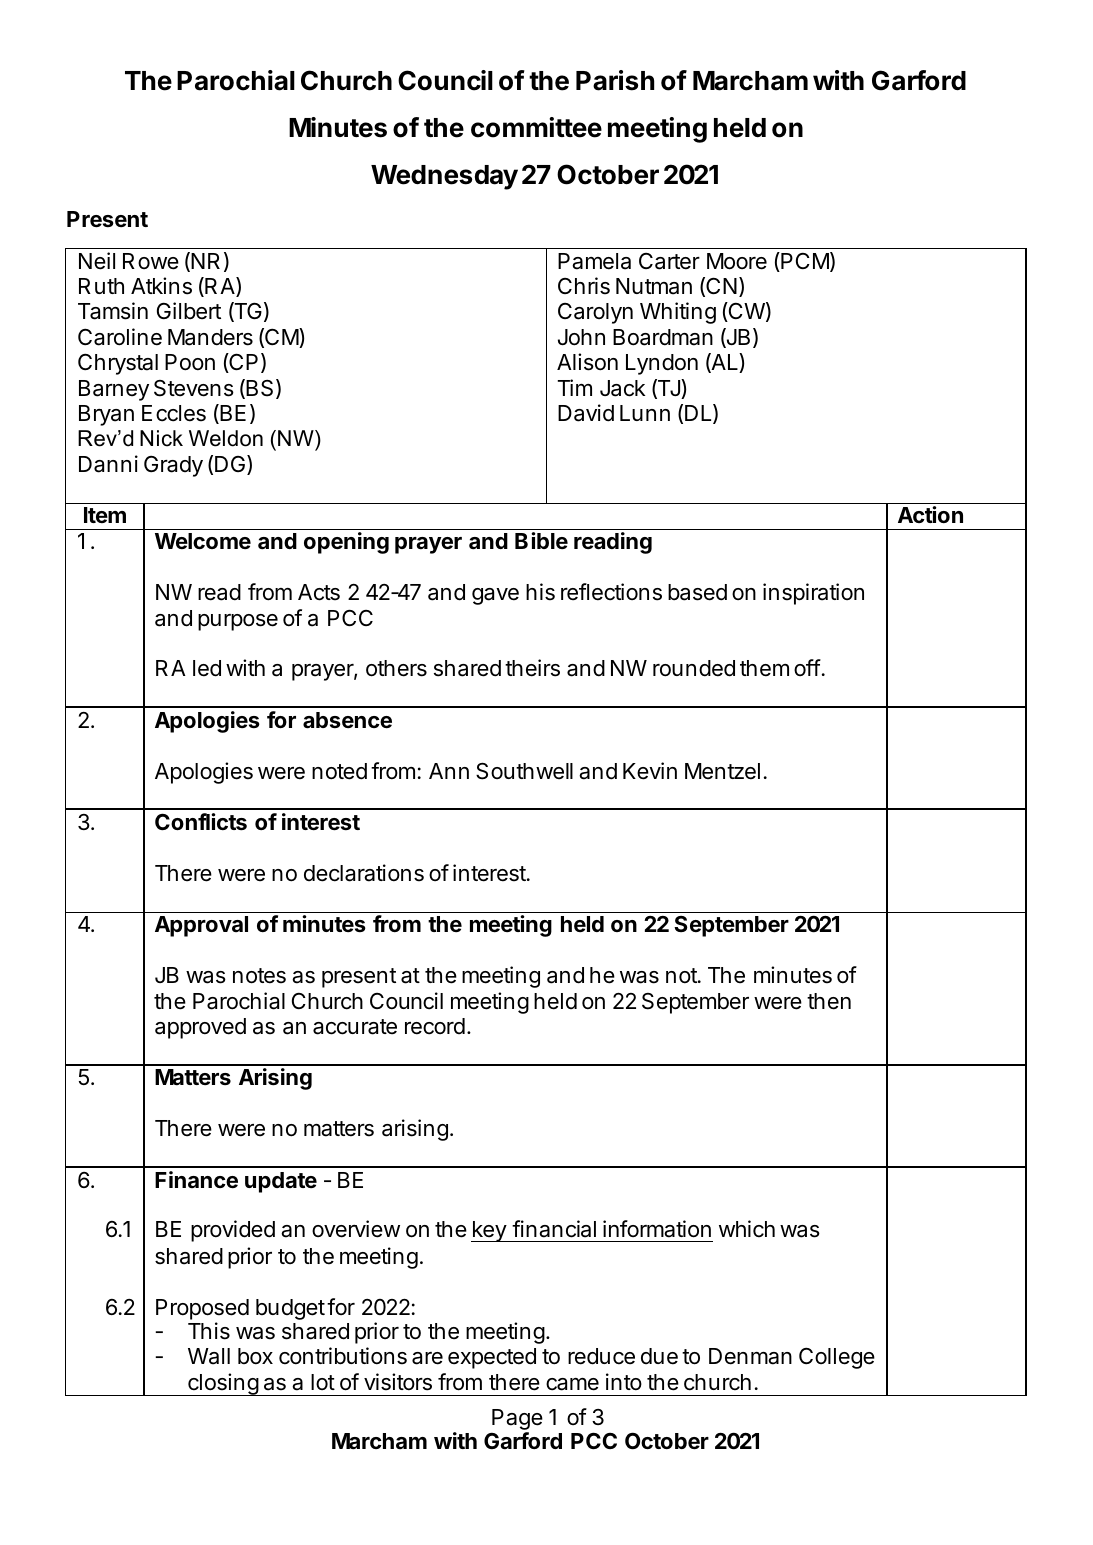 This image has height=1545, width=1093. I want to click on Conflicts, so click(201, 822).
